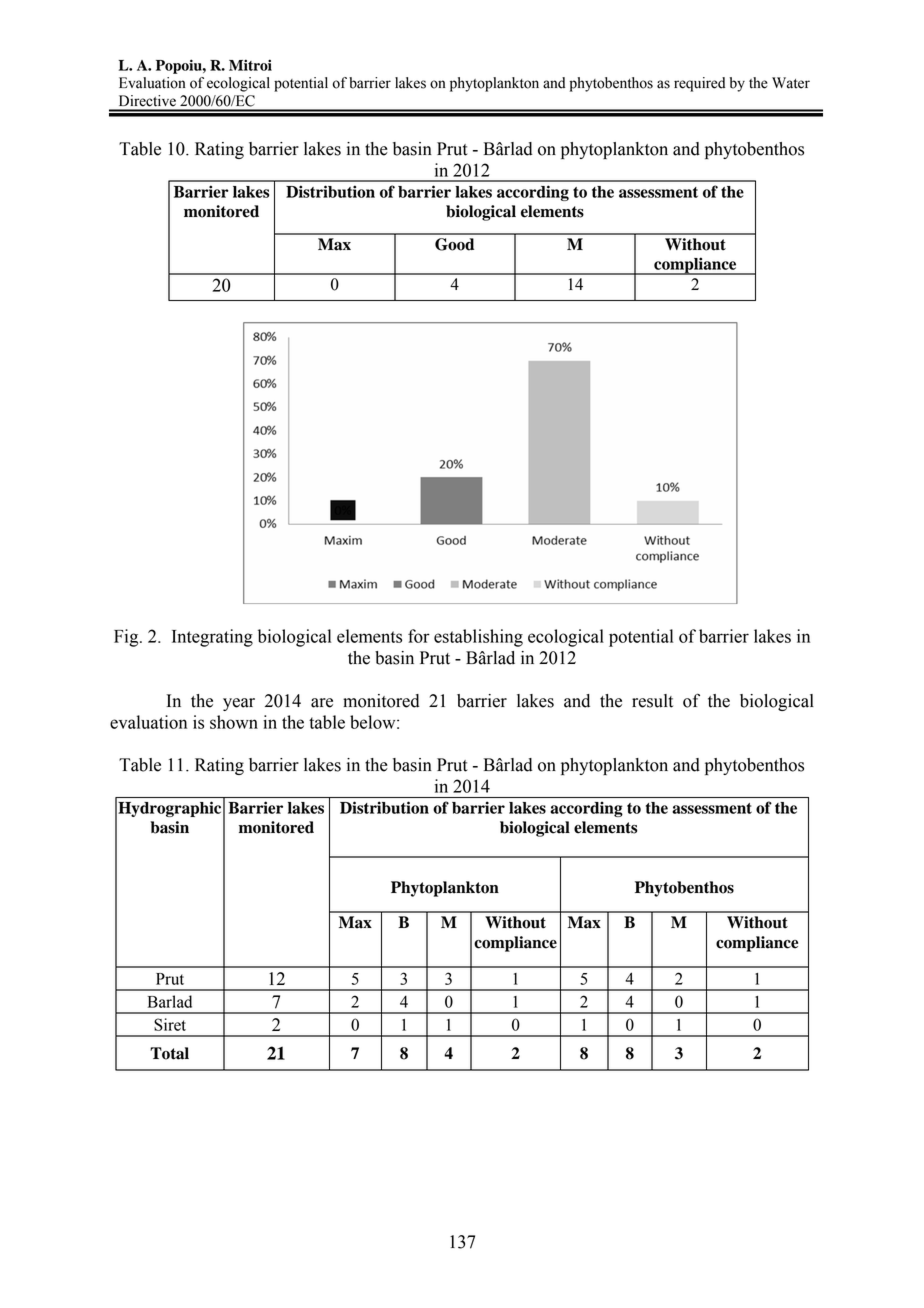  What do you see at coordinates (239, 704) in the screenshot?
I see `year` at bounding box center [239, 704].
